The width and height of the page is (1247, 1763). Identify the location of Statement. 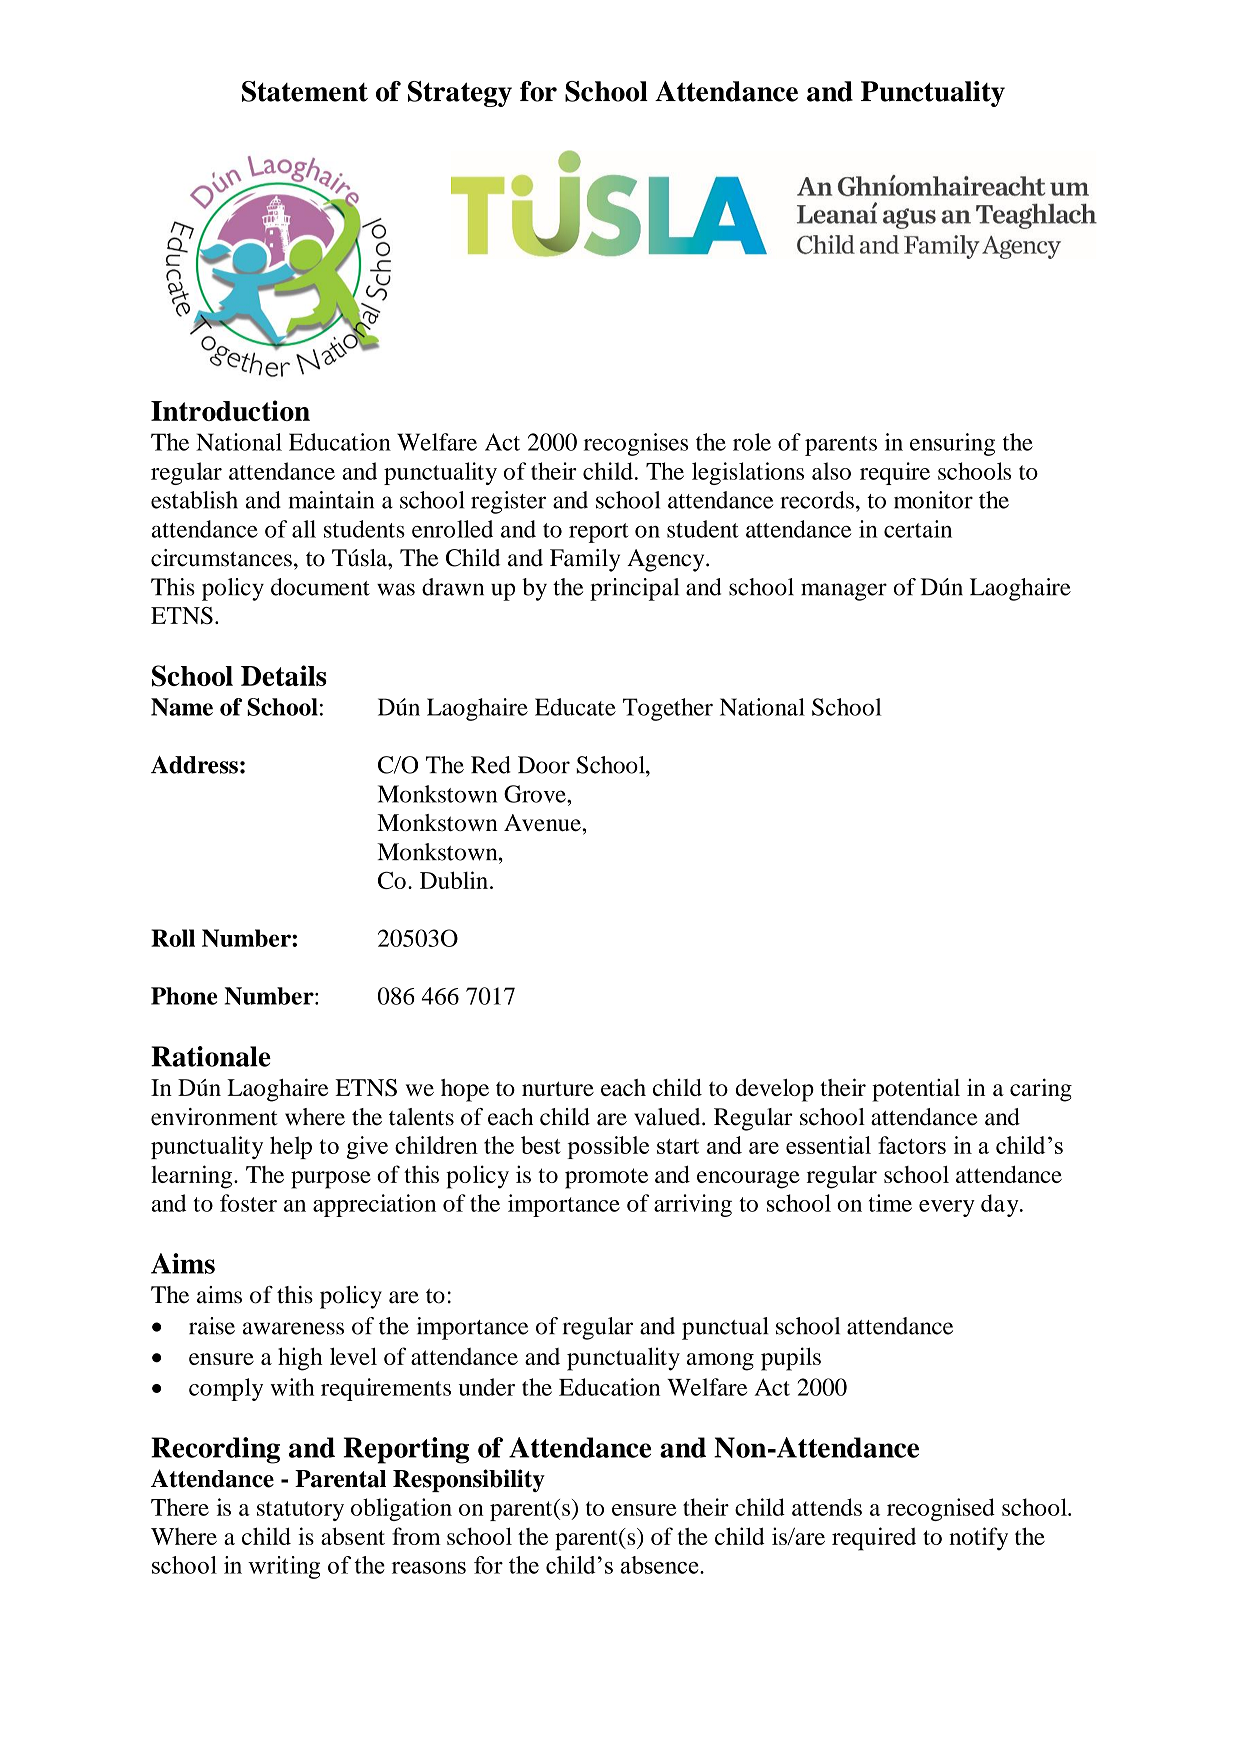
(305, 91).
